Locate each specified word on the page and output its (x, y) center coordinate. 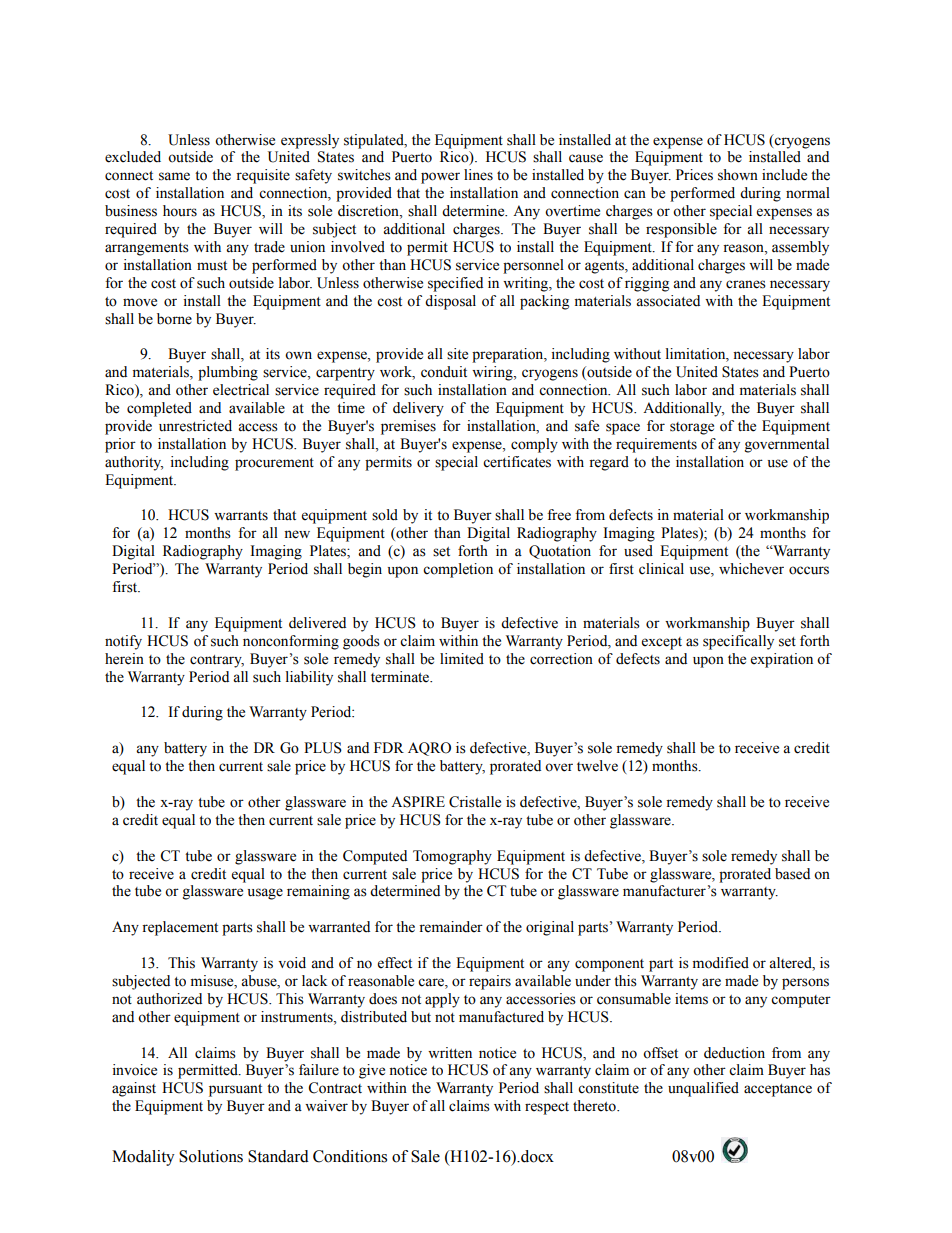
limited (462, 659)
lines (478, 175)
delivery (418, 409)
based (792, 874)
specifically (738, 642)
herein (124, 659)
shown (738, 175)
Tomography (452, 857)
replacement (180, 928)
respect (547, 1108)
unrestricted (195, 426)
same (174, 176)
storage (692, 428)
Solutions (211, 1156)
